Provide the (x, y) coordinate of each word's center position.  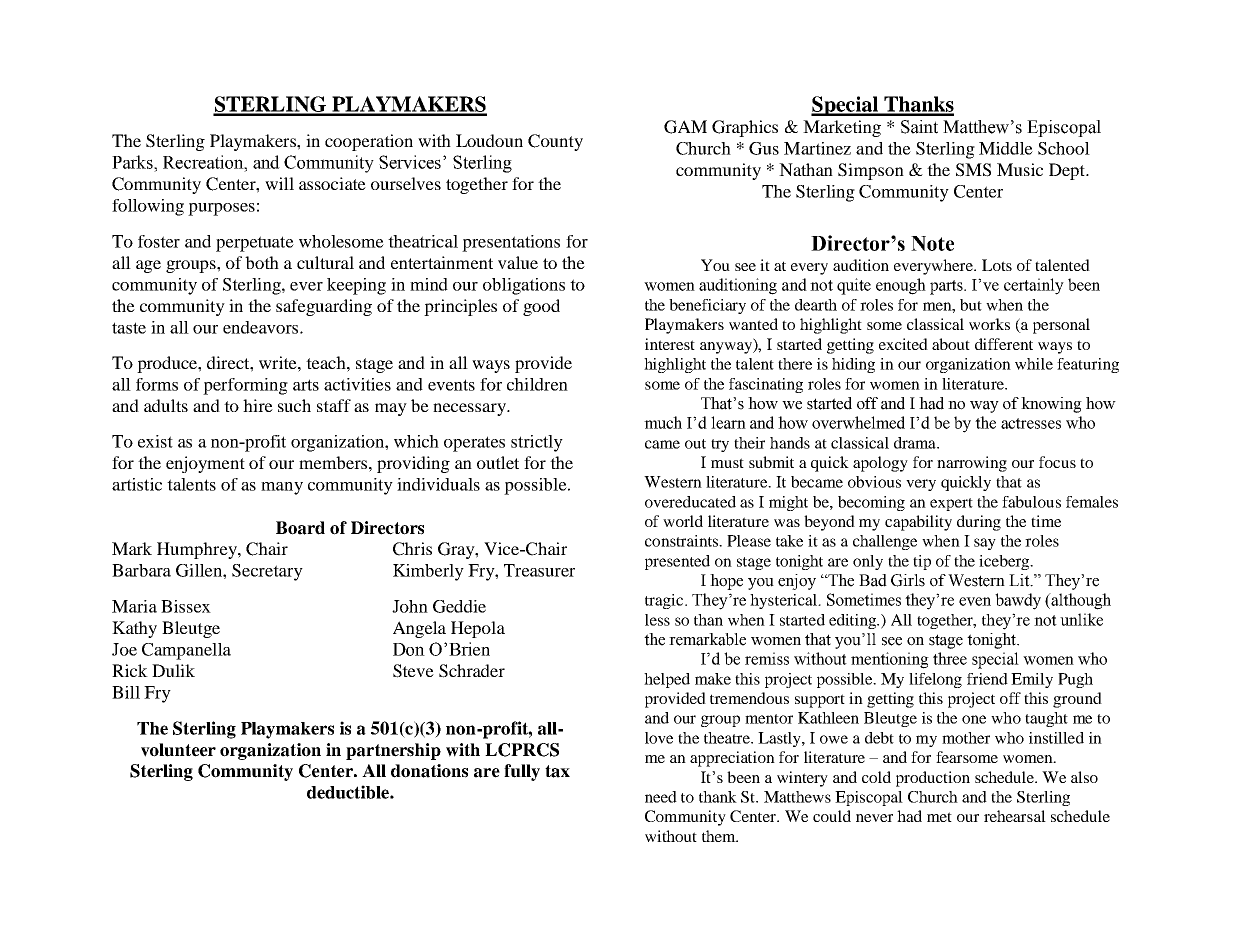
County (555, 142)
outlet (498, 462)
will (279, 183)
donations (429, 771)
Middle (1006, 148)
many (282, 488)
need (661, 797)
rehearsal (1015, 816)
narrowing (972, 464)
